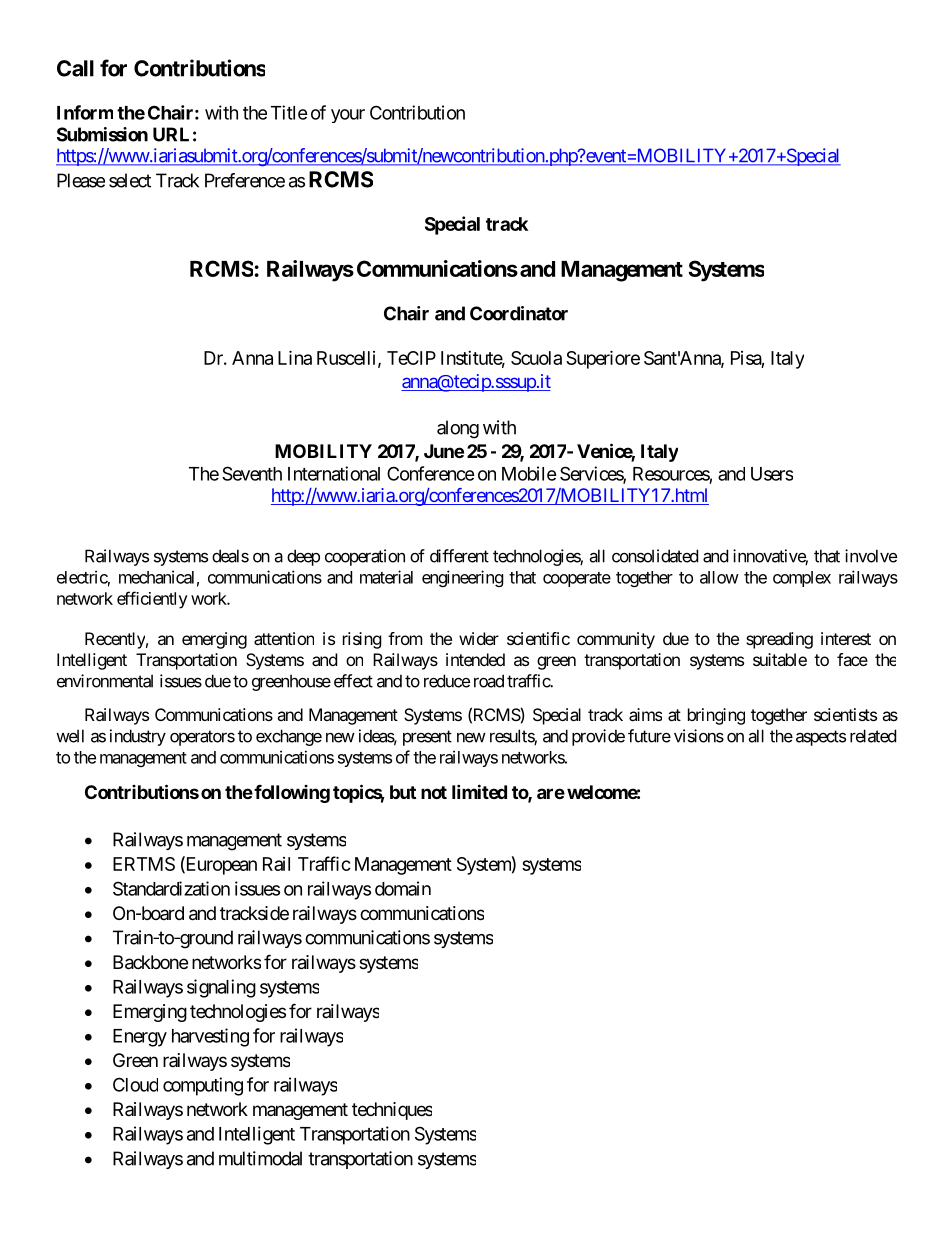 This screenshot has height=1233, width=952. I want to click on domain, so click(403, 888).
